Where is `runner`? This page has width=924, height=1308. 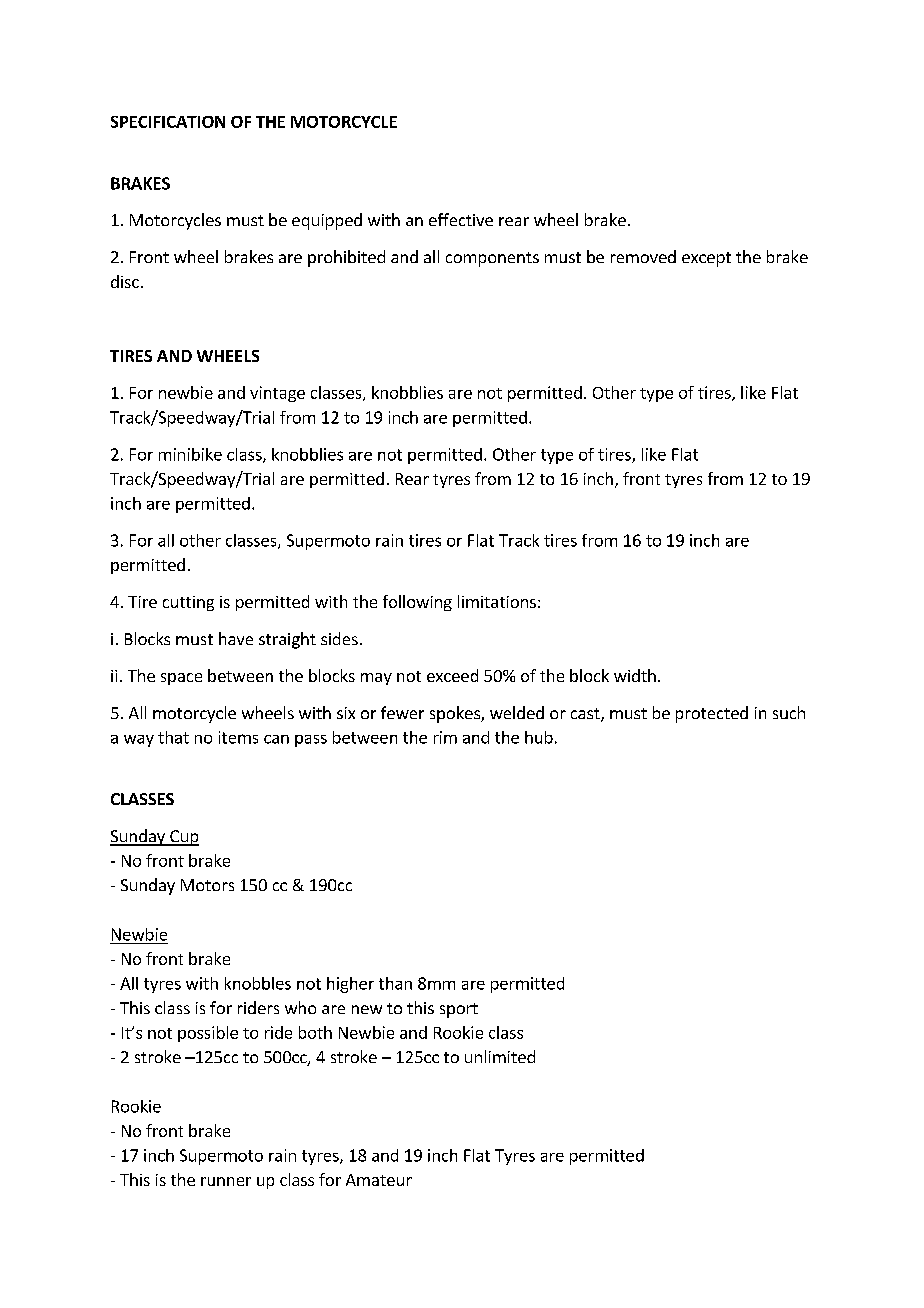 runner is located at coordinates (226, 1181).
